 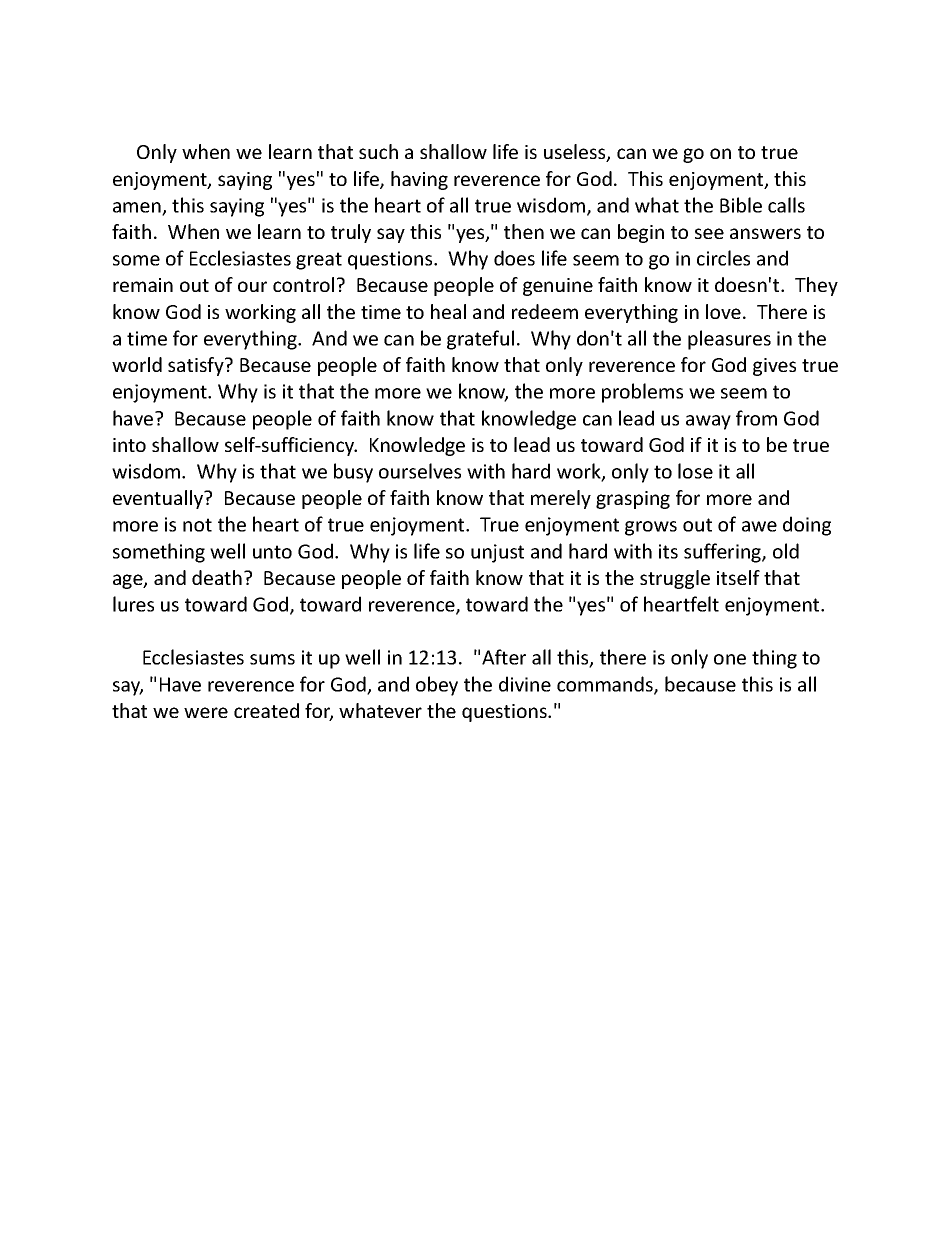 What do you see at coordinates (138, 208) in the screenshot?
I see `amen` at bounding box center [138, 208].
